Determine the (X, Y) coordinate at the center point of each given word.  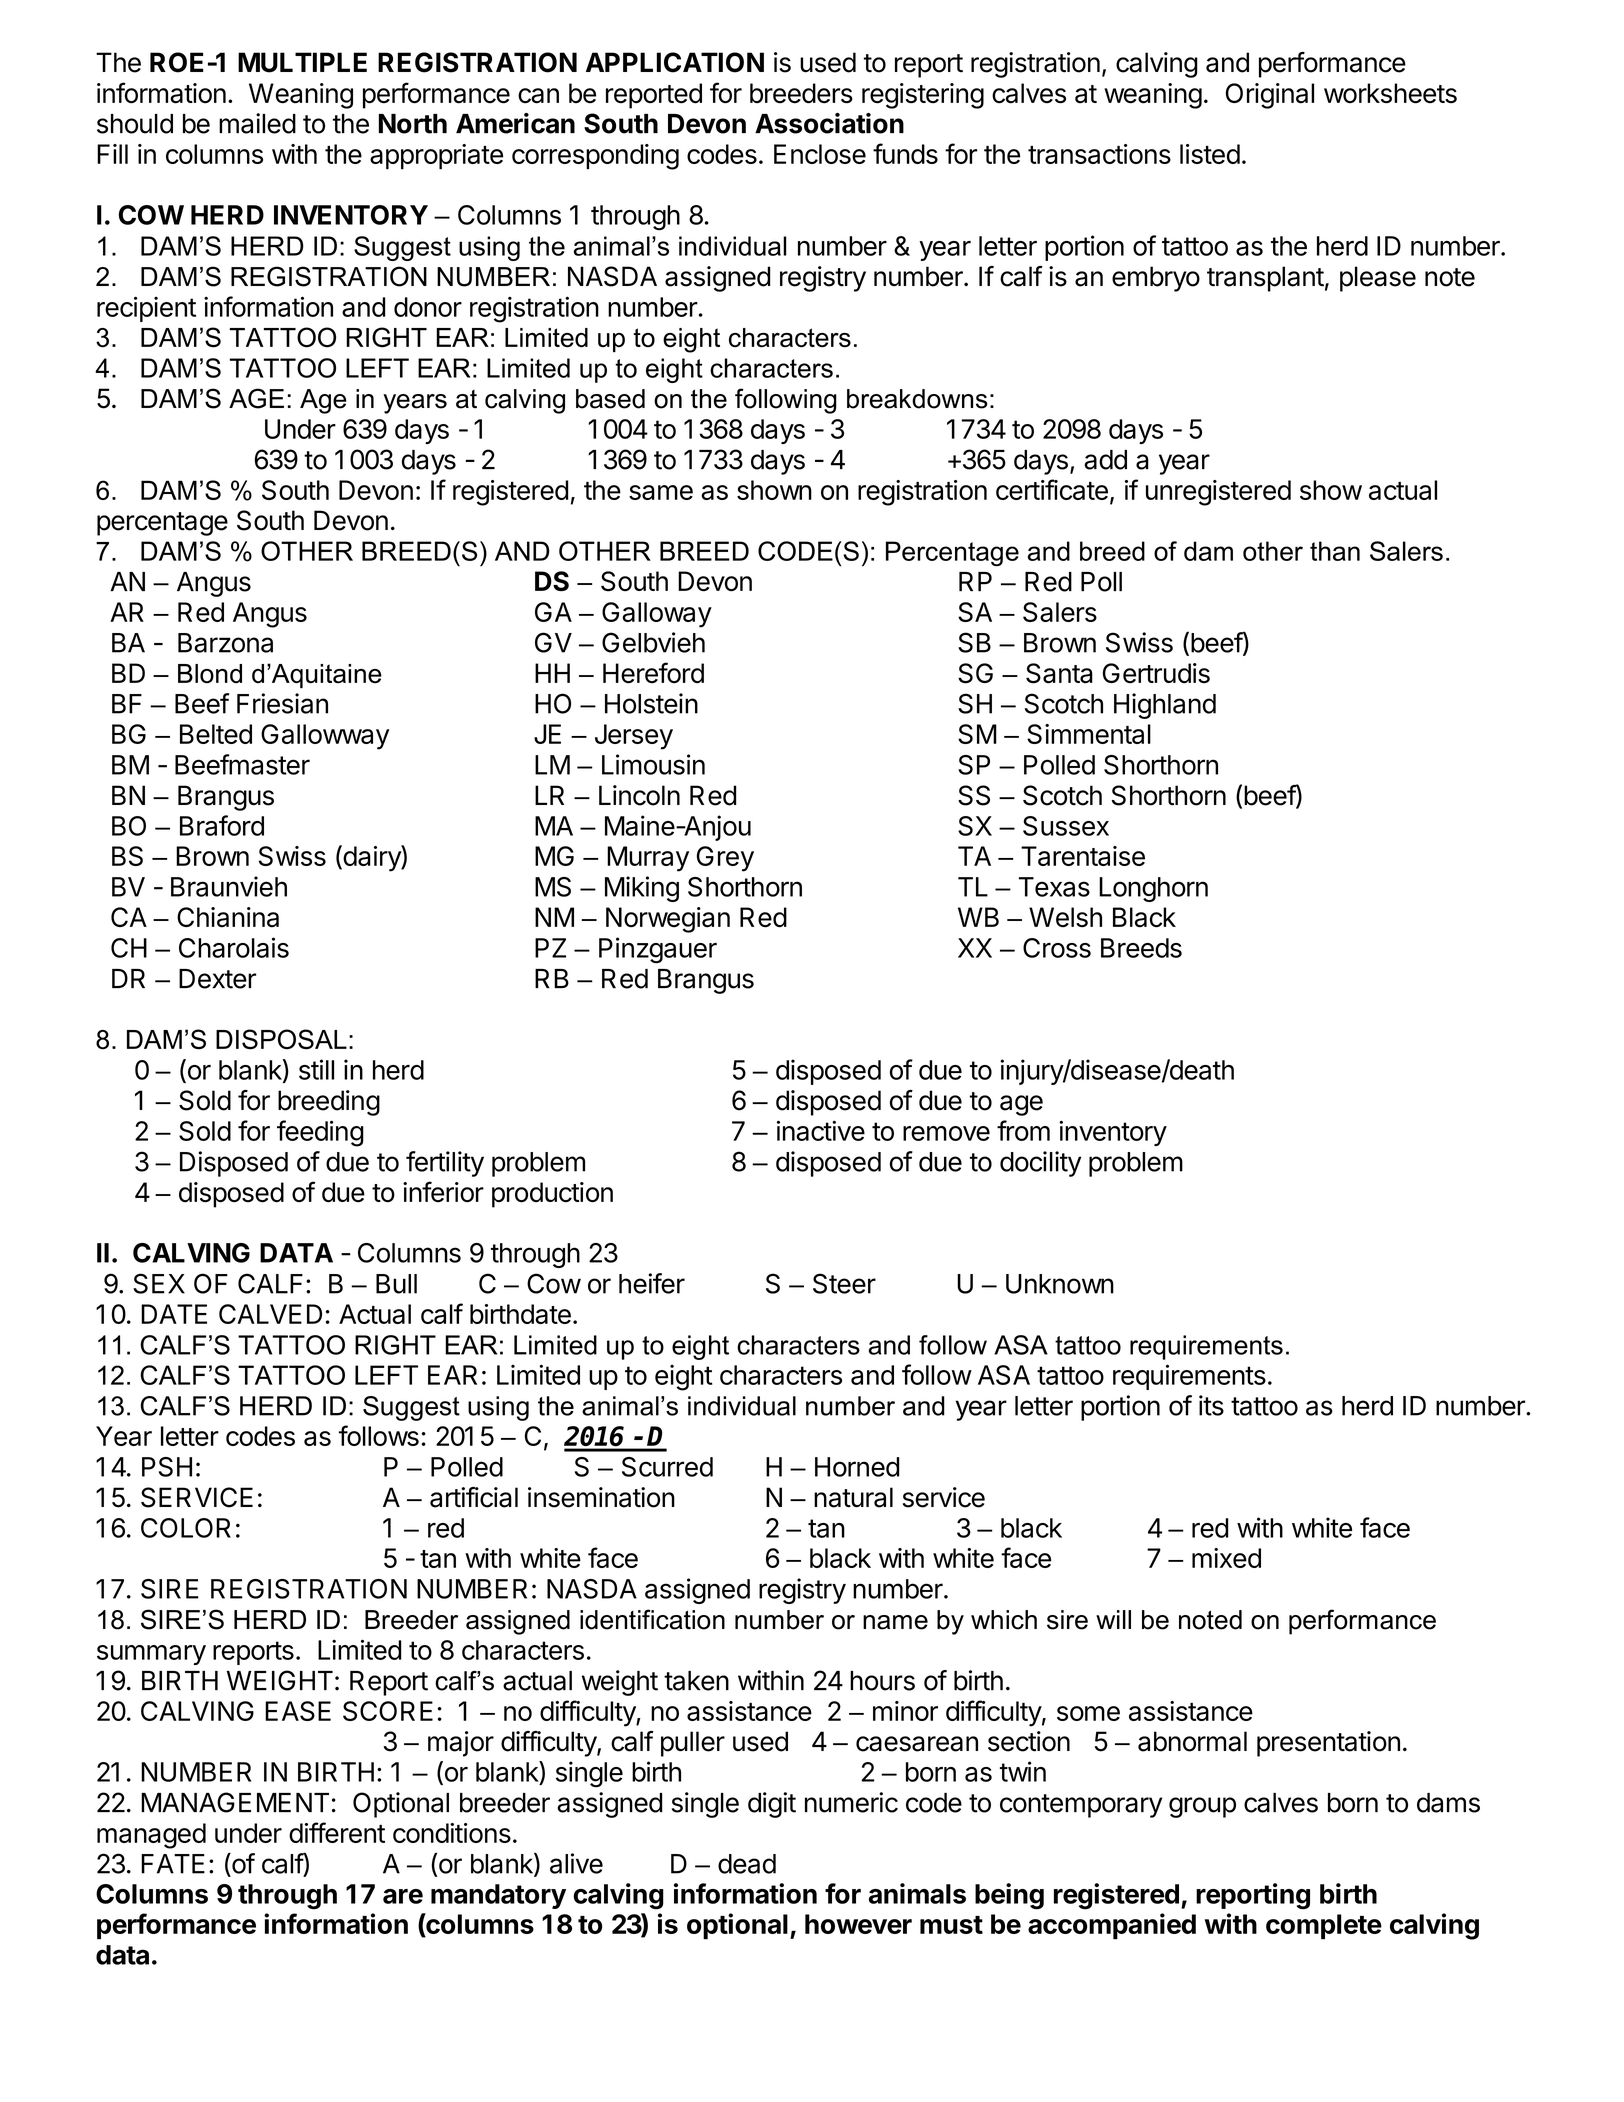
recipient (146, 309)
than (1335, 551)
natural (853, 1497)
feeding (320, 1133)
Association (829, 123)
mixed (1226, 1558)
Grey (725, 859)
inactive (821, 1130)
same (661, 492)
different (337, 1832)
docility (1040, 1164)
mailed (257, 123)
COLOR (186, 1528)
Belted (216, 734)
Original (1270, 96)
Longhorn (1153, 889)
